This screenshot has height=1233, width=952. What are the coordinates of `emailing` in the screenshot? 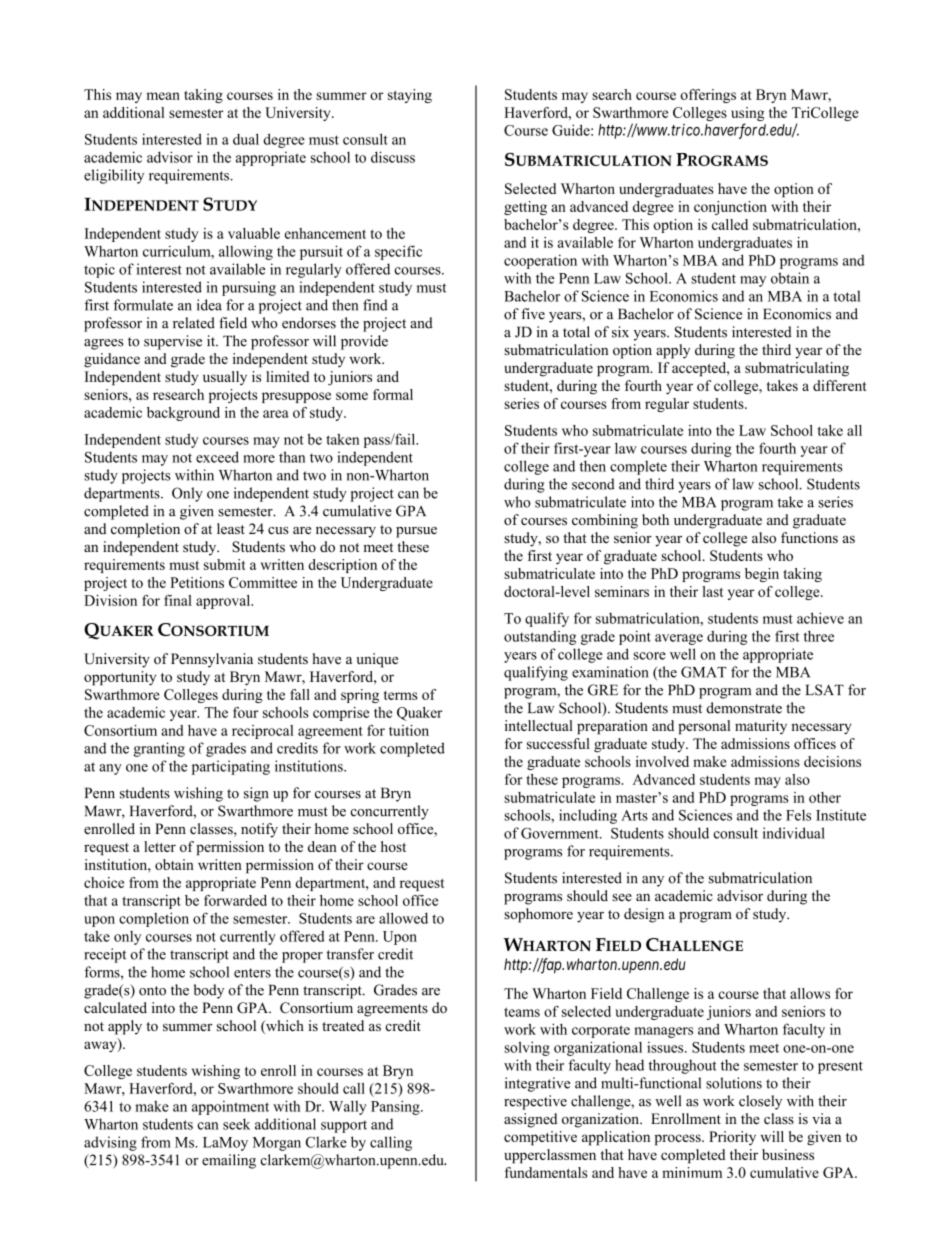 It's located at (229, 1161).
